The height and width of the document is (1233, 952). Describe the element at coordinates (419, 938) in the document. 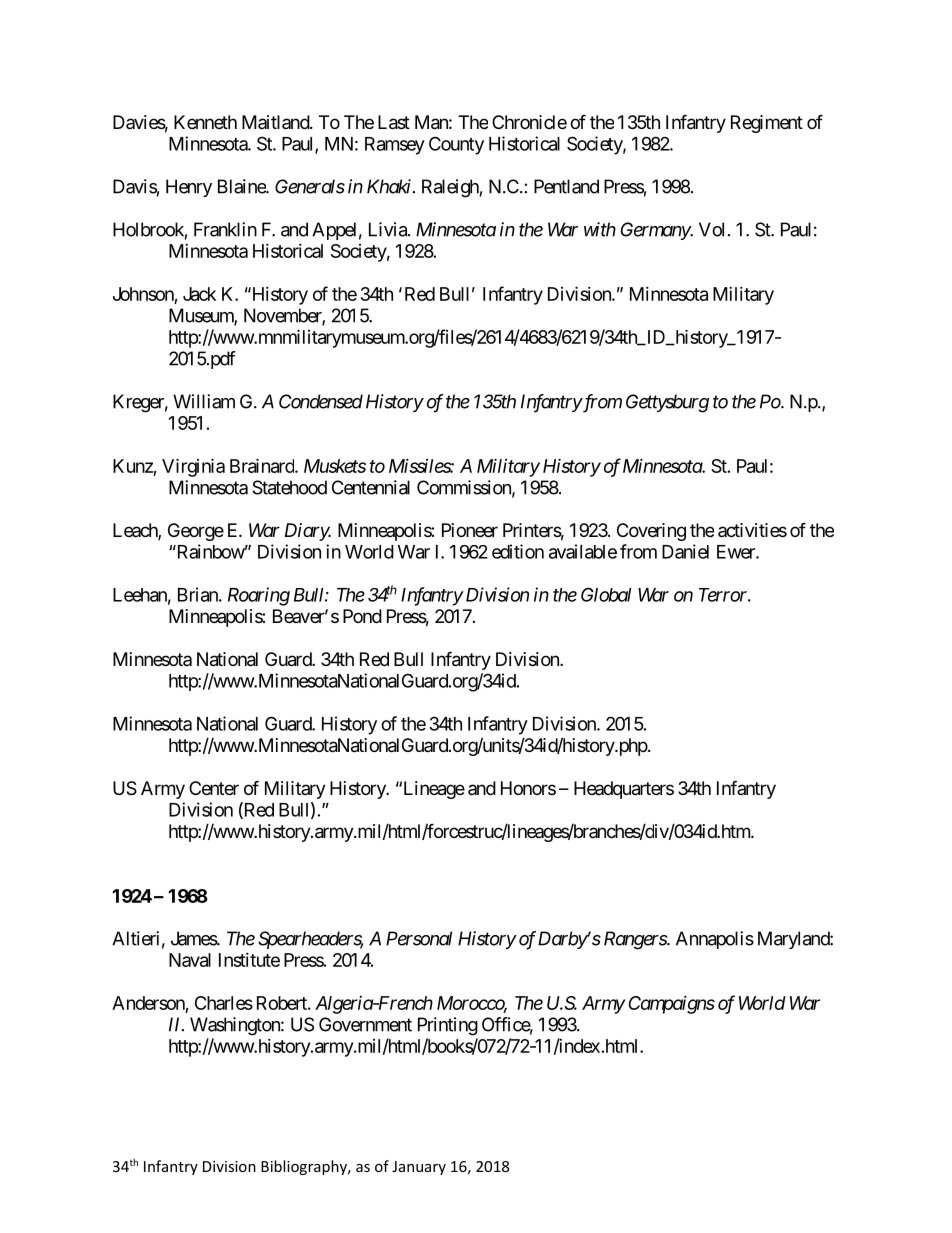

I see `Personal` at that location.
